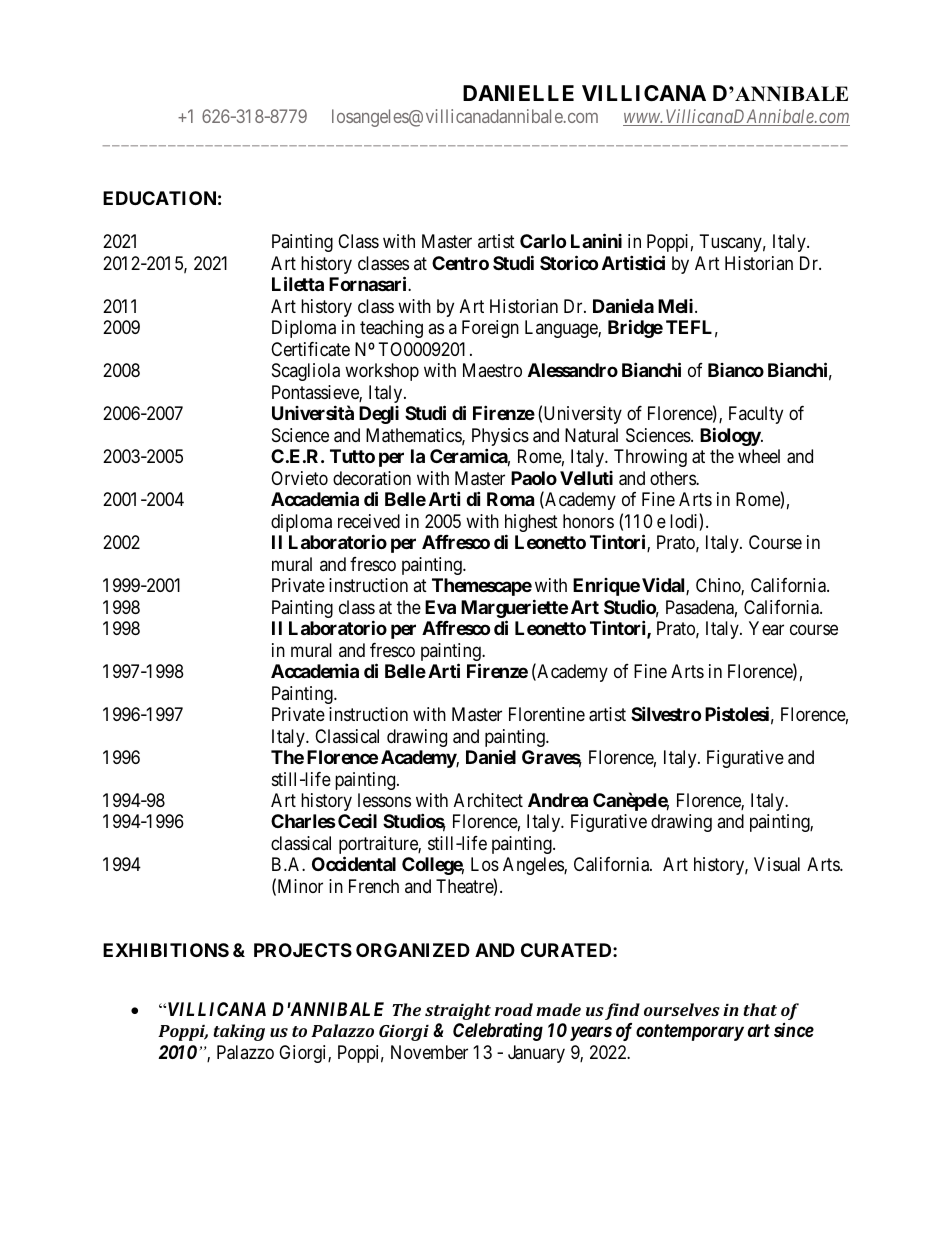  What do you see at coordinates (310, 349) in the image?
I see `Certificate` at bounding box center [310, 349].
